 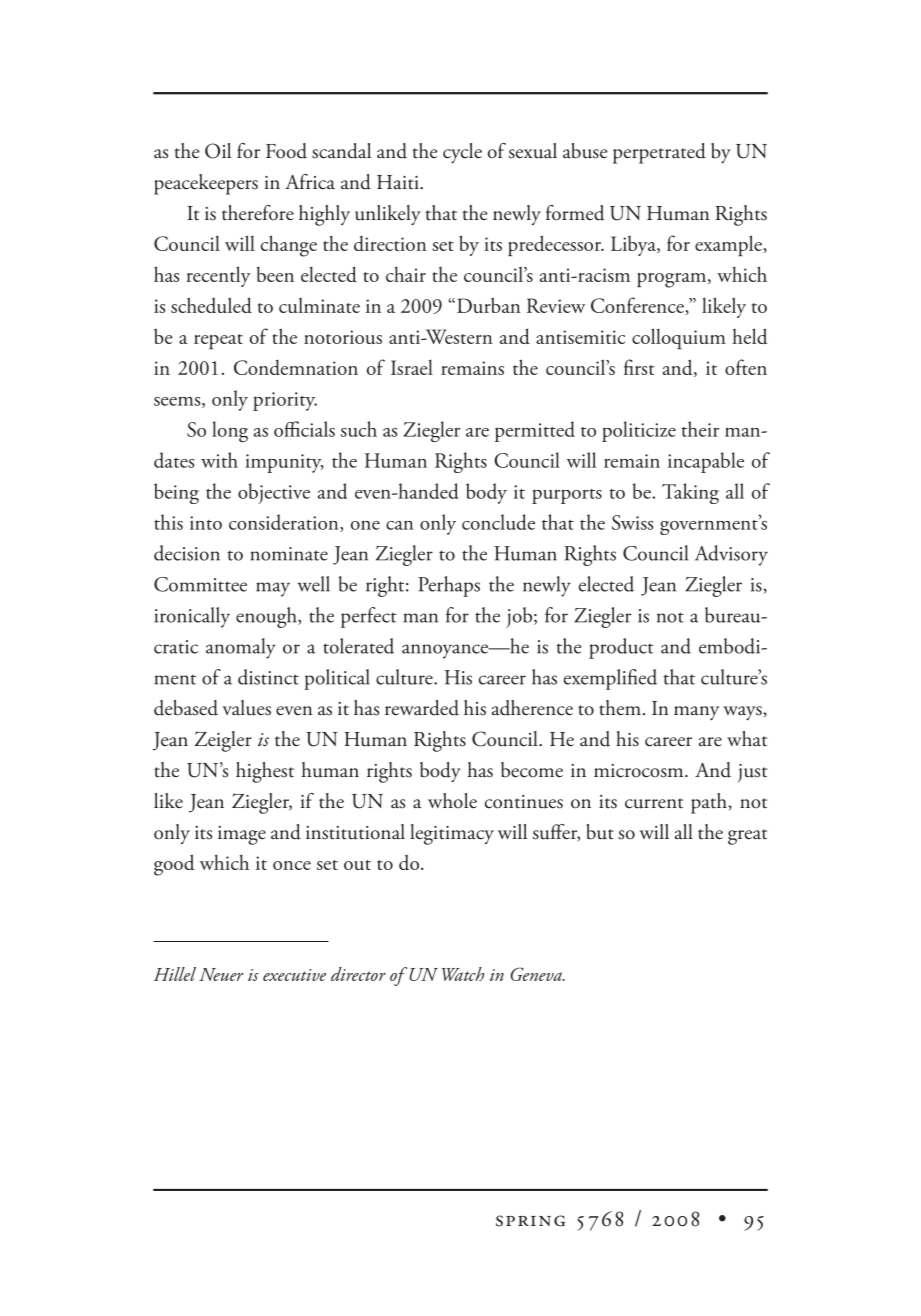 I want to click on cycle, so click(x=462, y=153).
